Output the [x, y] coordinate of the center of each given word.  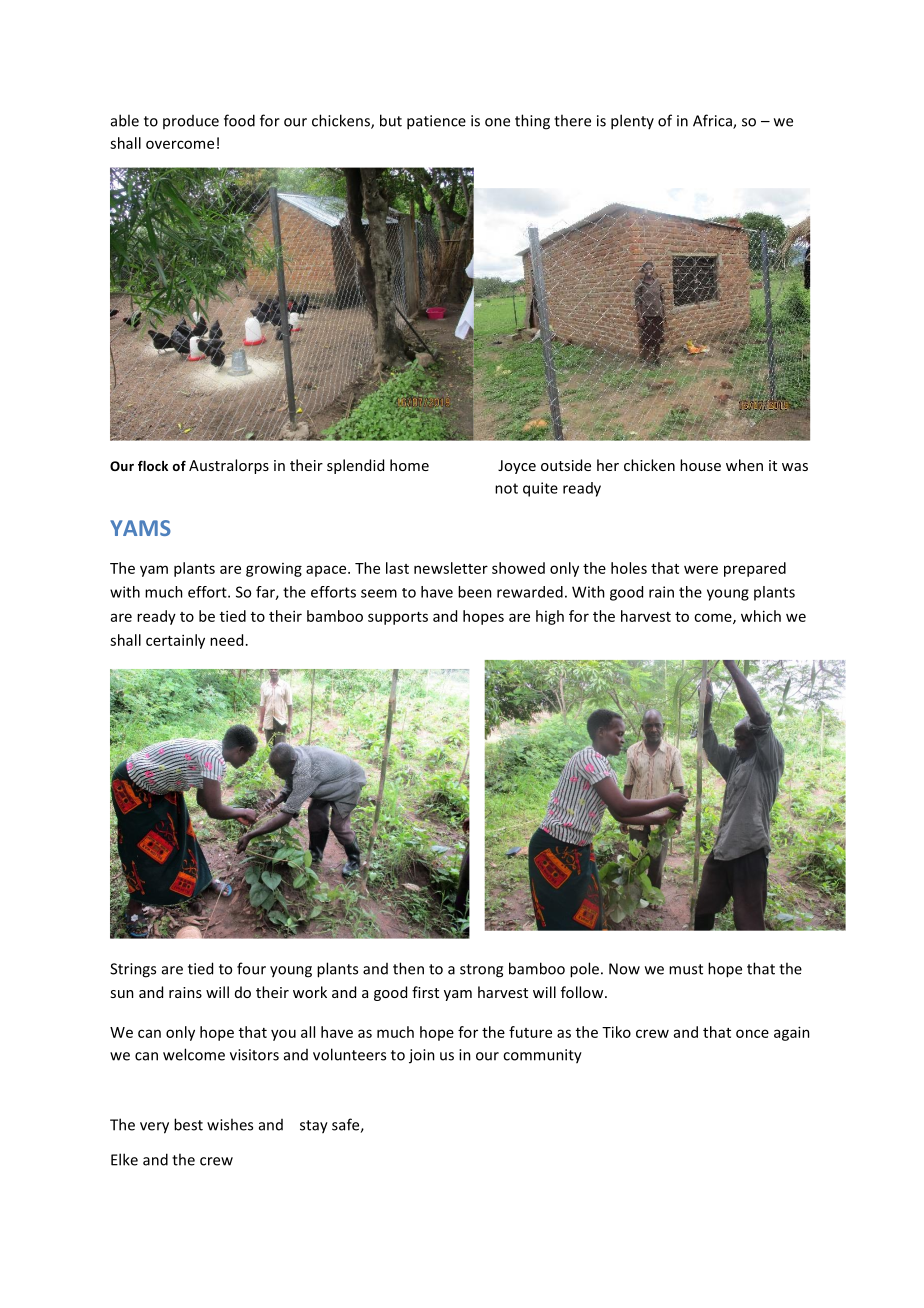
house [700, 465]
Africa [713, 121]
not [506, 488]
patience [436, 122]
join [422, 1056]
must [686, 969]
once [752, 1033]
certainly [175, 641]
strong [481, 971]
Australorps [229, 466]
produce [191, 122]
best [188, 1124]
